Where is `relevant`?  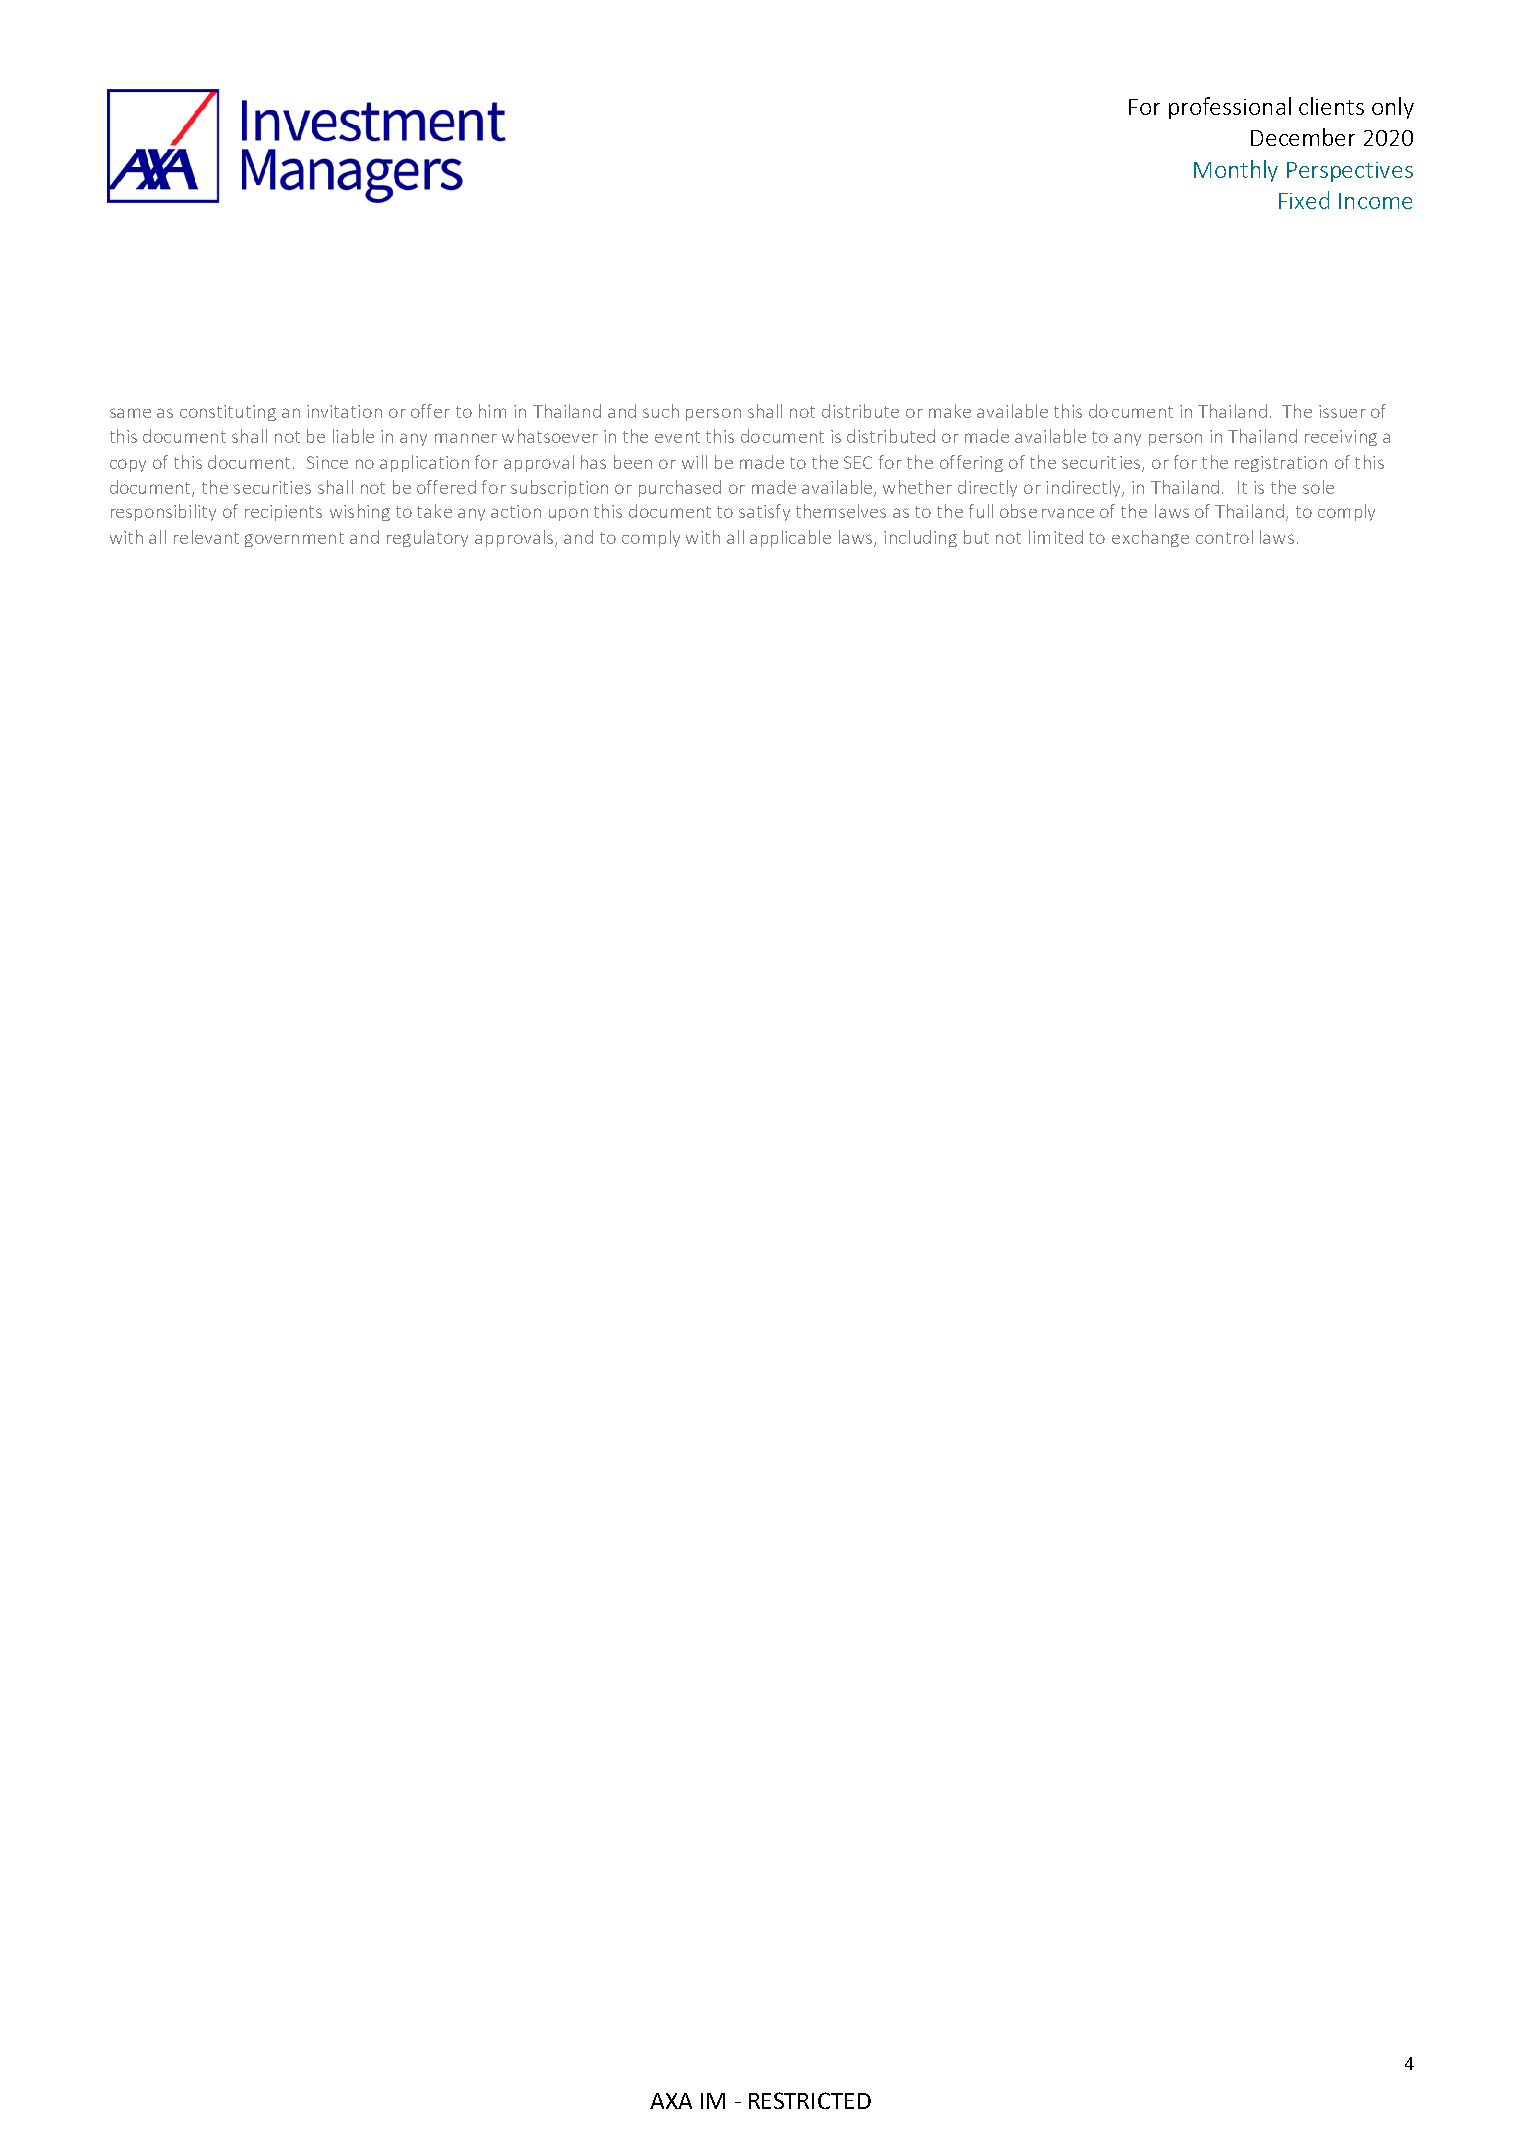 relevant is located at coordinates (206, 537).
